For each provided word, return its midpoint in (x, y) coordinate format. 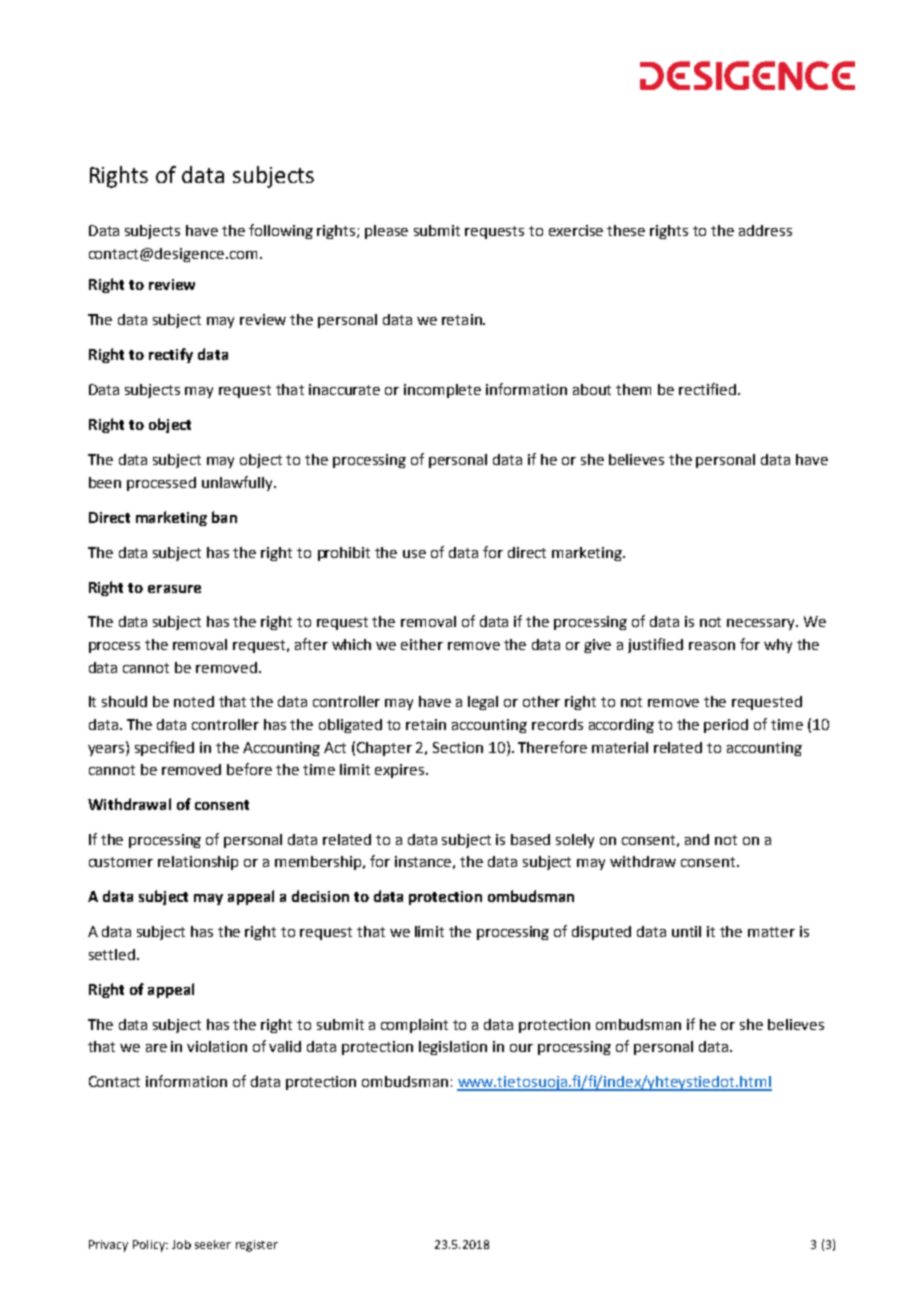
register (257, 1246)
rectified (707, 389)
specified (164, 748)
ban (224, 517)
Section (458, 747)
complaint (414, 1026)
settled (112, 954)
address (765, 230)
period (726, 726)
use (414, 554)
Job (181, 1244)
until (686, 931)
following (281, 231)
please (386, 232)
